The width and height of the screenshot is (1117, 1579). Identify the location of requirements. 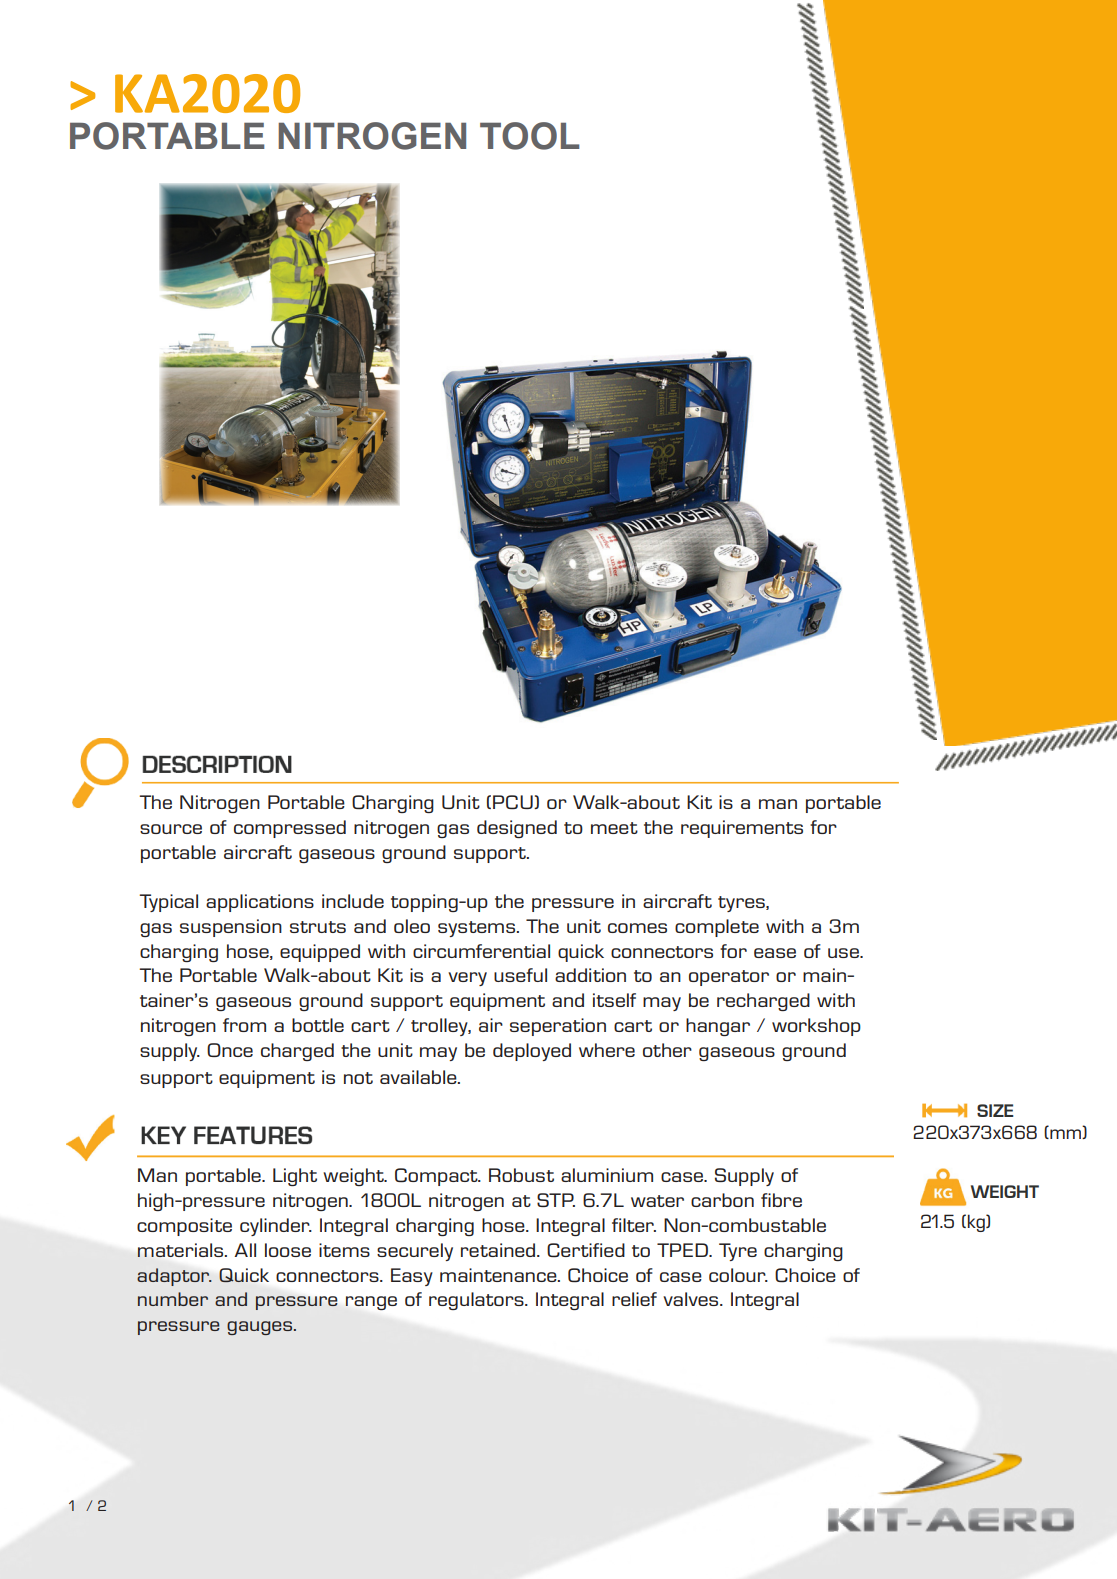
(742, 829).
